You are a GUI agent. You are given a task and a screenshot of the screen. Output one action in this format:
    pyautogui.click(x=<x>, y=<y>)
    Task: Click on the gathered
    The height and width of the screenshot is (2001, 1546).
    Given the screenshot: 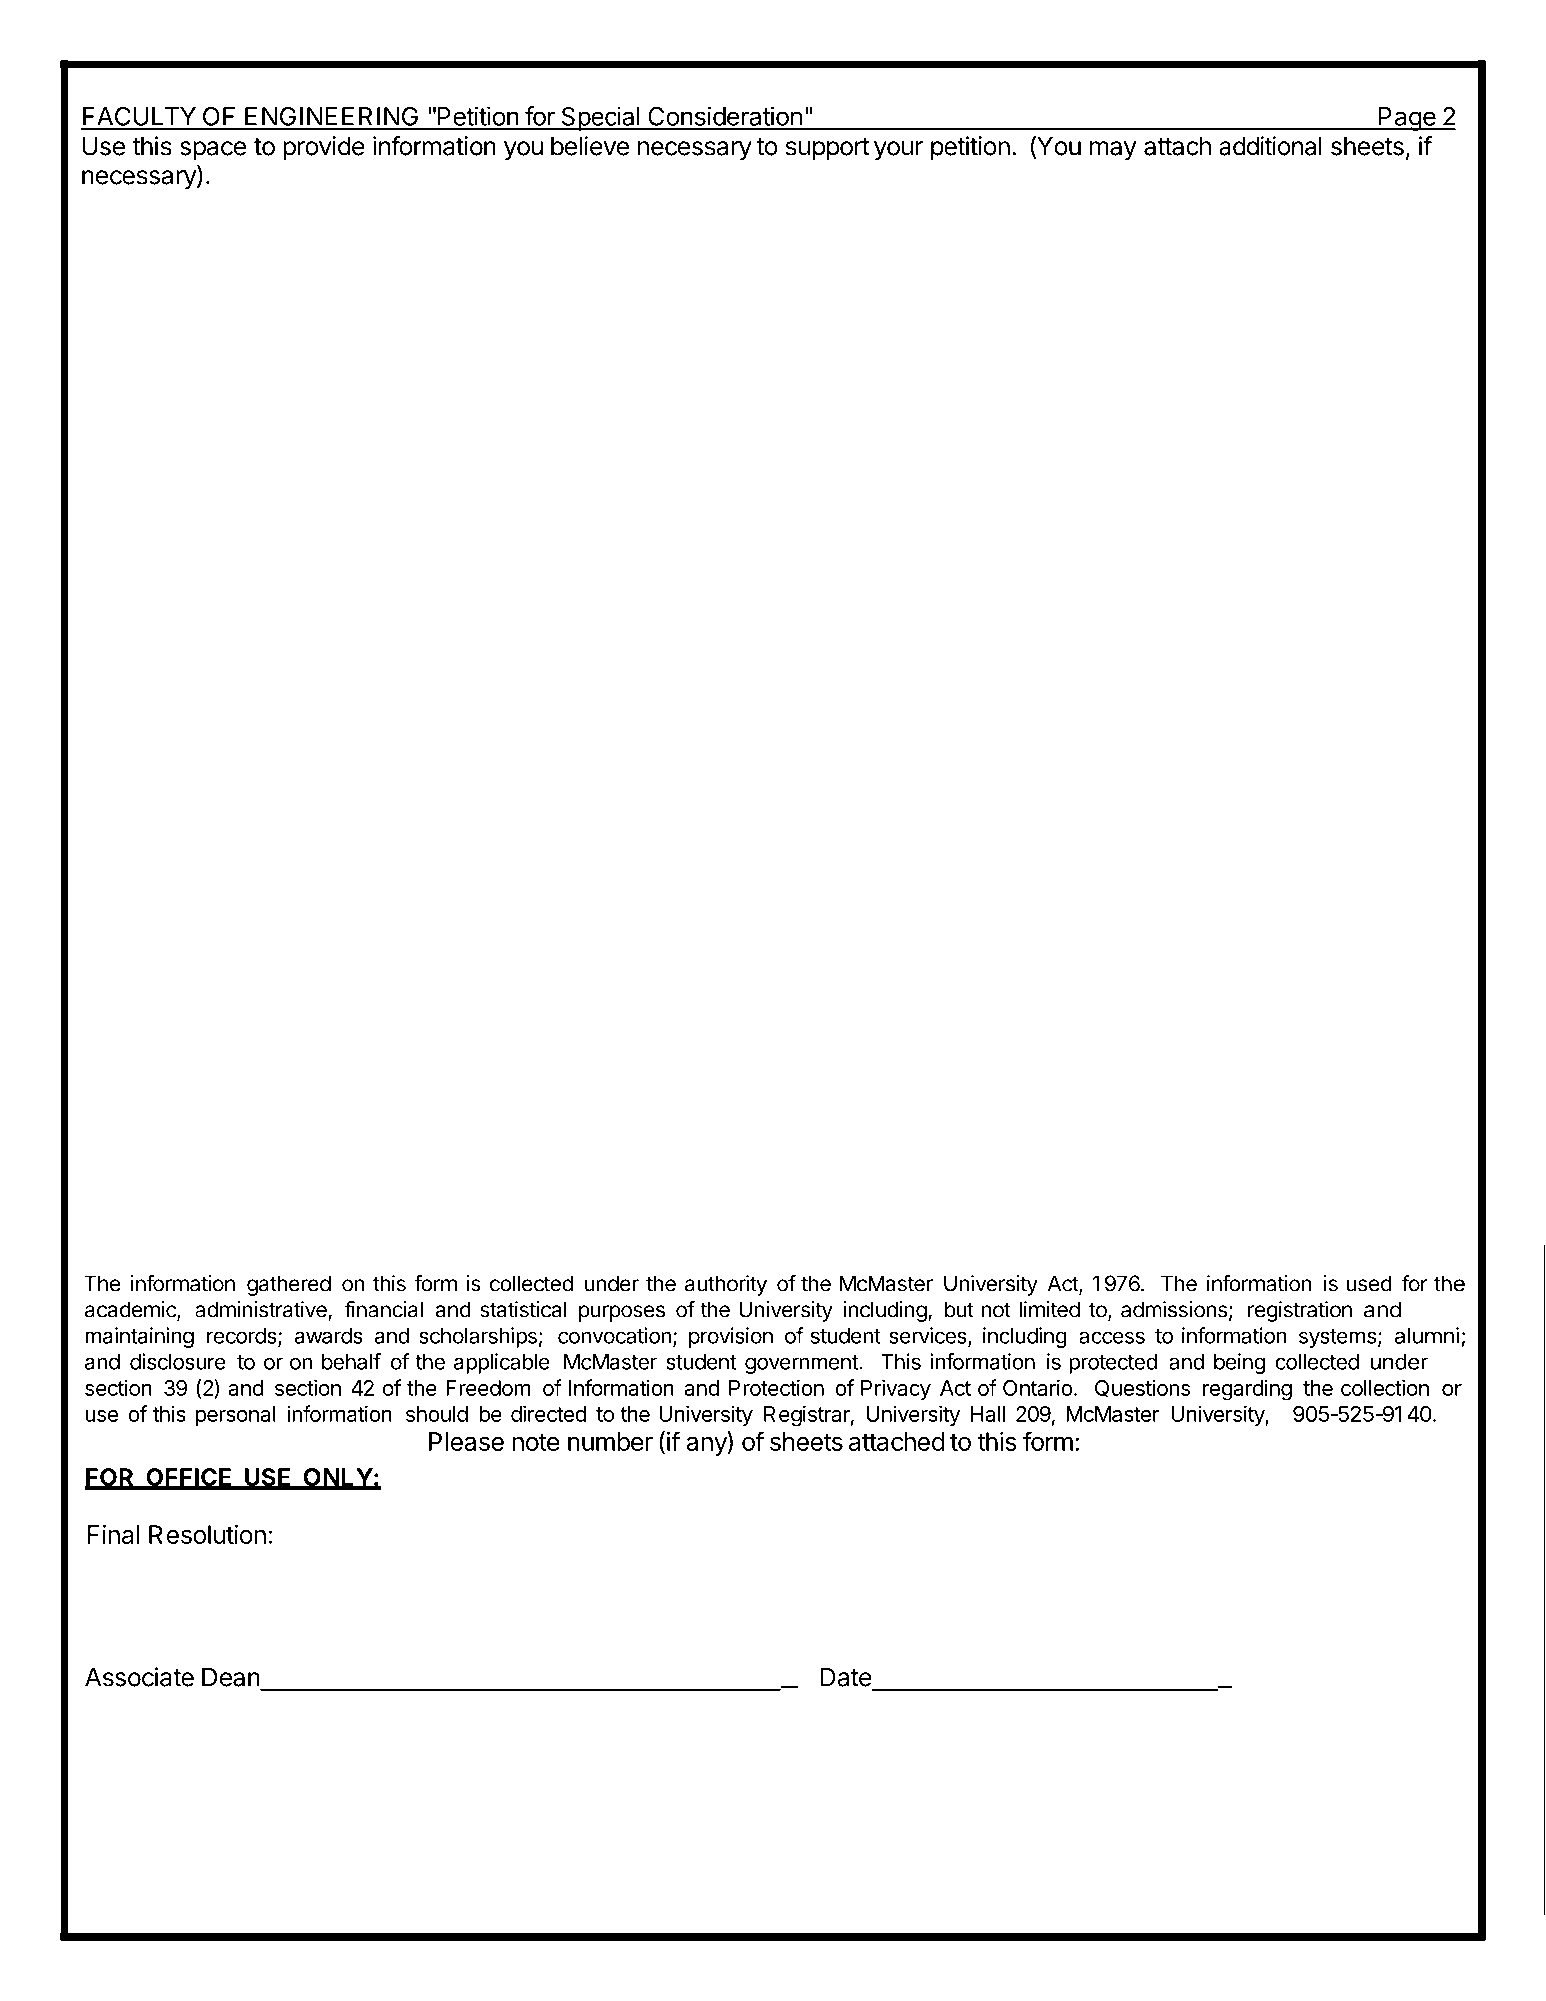 What is the action you would take?
    pyautogui.click(x=289, y=1285)
